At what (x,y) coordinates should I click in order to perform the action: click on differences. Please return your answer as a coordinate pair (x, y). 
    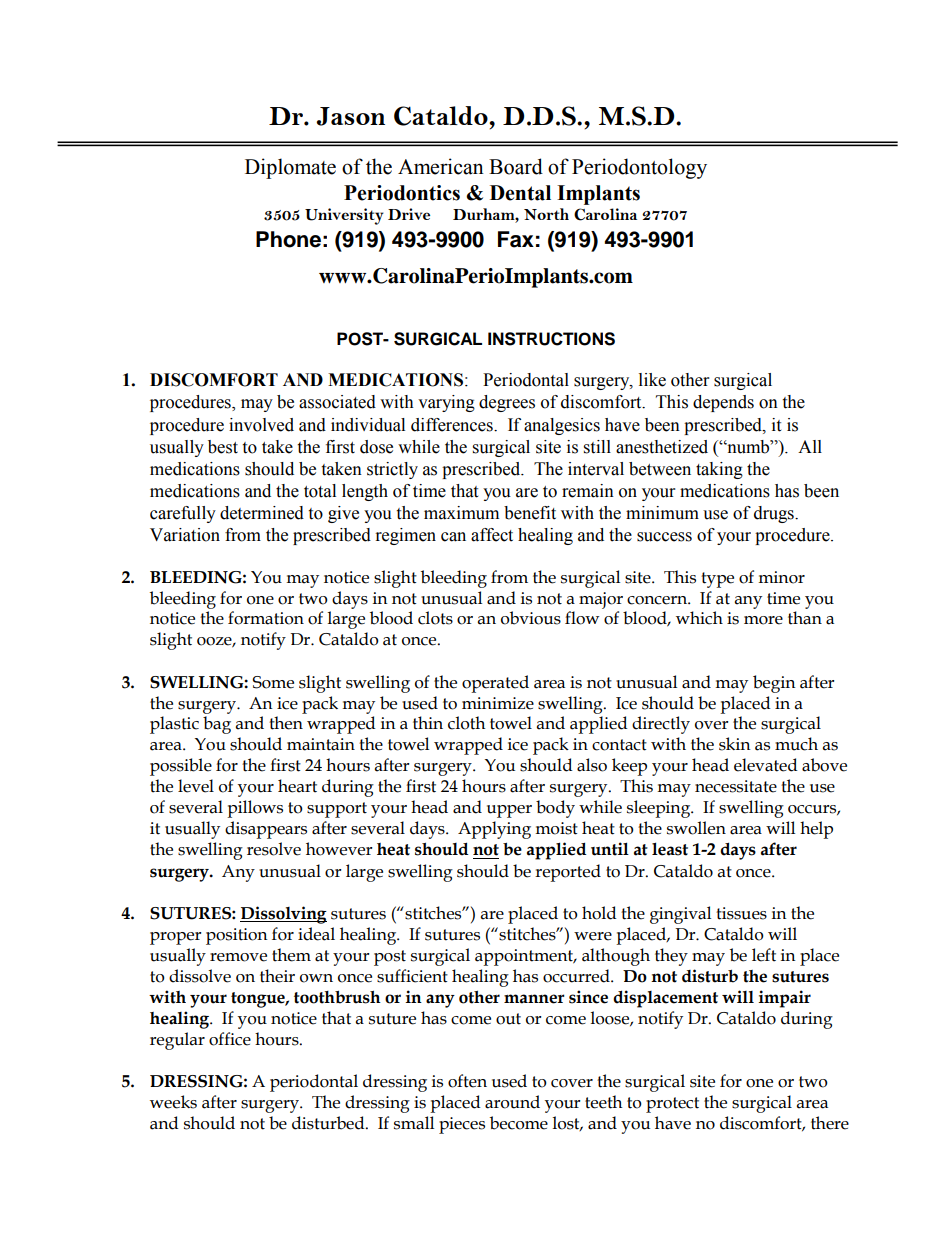
    Looking at the image, I should click on (453, 425).
